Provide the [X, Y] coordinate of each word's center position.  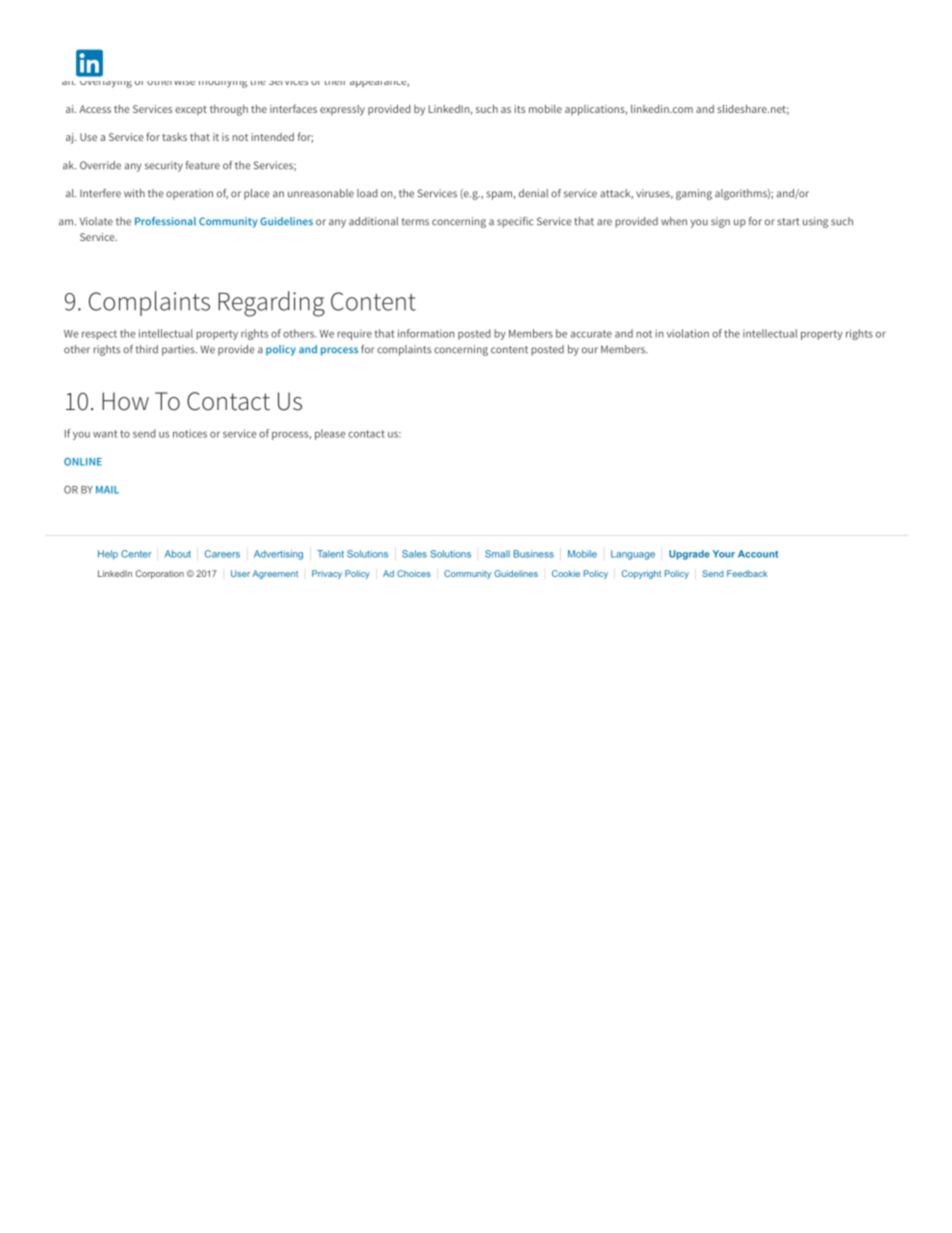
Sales [414, 554]
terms [415, 222]
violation [688, 333]
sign [720, 222]
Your [724, 554]
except [191, 110]
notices [190, 433]
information [426, 333]
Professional [165, 221]
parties [179, 350]
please [330, 434]
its [519, 109]
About [178, 554]
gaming [694, 194]
